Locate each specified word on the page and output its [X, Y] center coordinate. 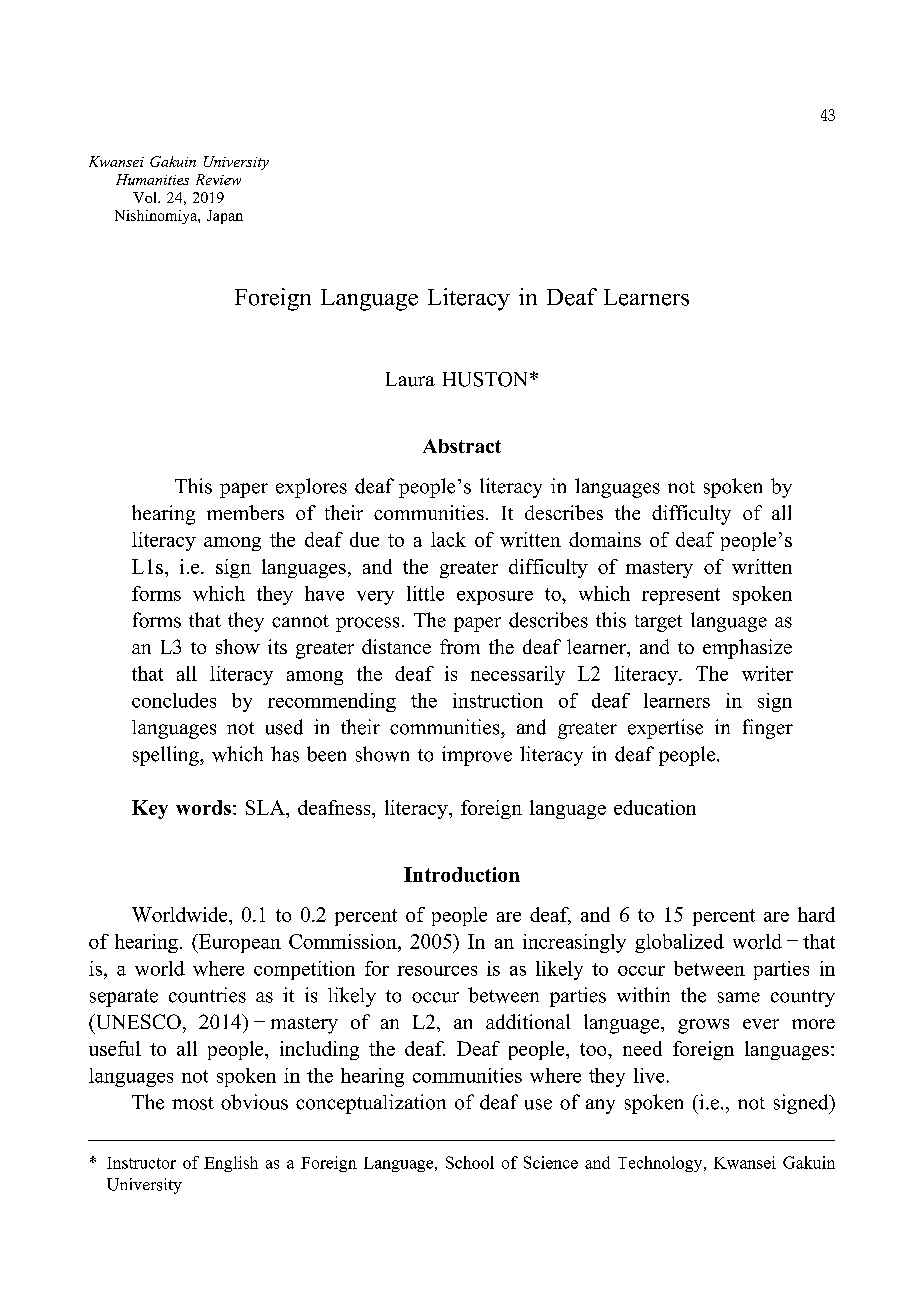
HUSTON [487, 379]
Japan [225, 217]
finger [768, 729]
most [193, 1103]
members [245, 512]
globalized [679, 943]
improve [477, 756]
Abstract [462, 446]
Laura [410, 379]
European [239, 943]
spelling [167, 756]
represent [681, 596]
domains [605, 539]
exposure [495, 598]
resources [437, 971]
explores [311, 488]
